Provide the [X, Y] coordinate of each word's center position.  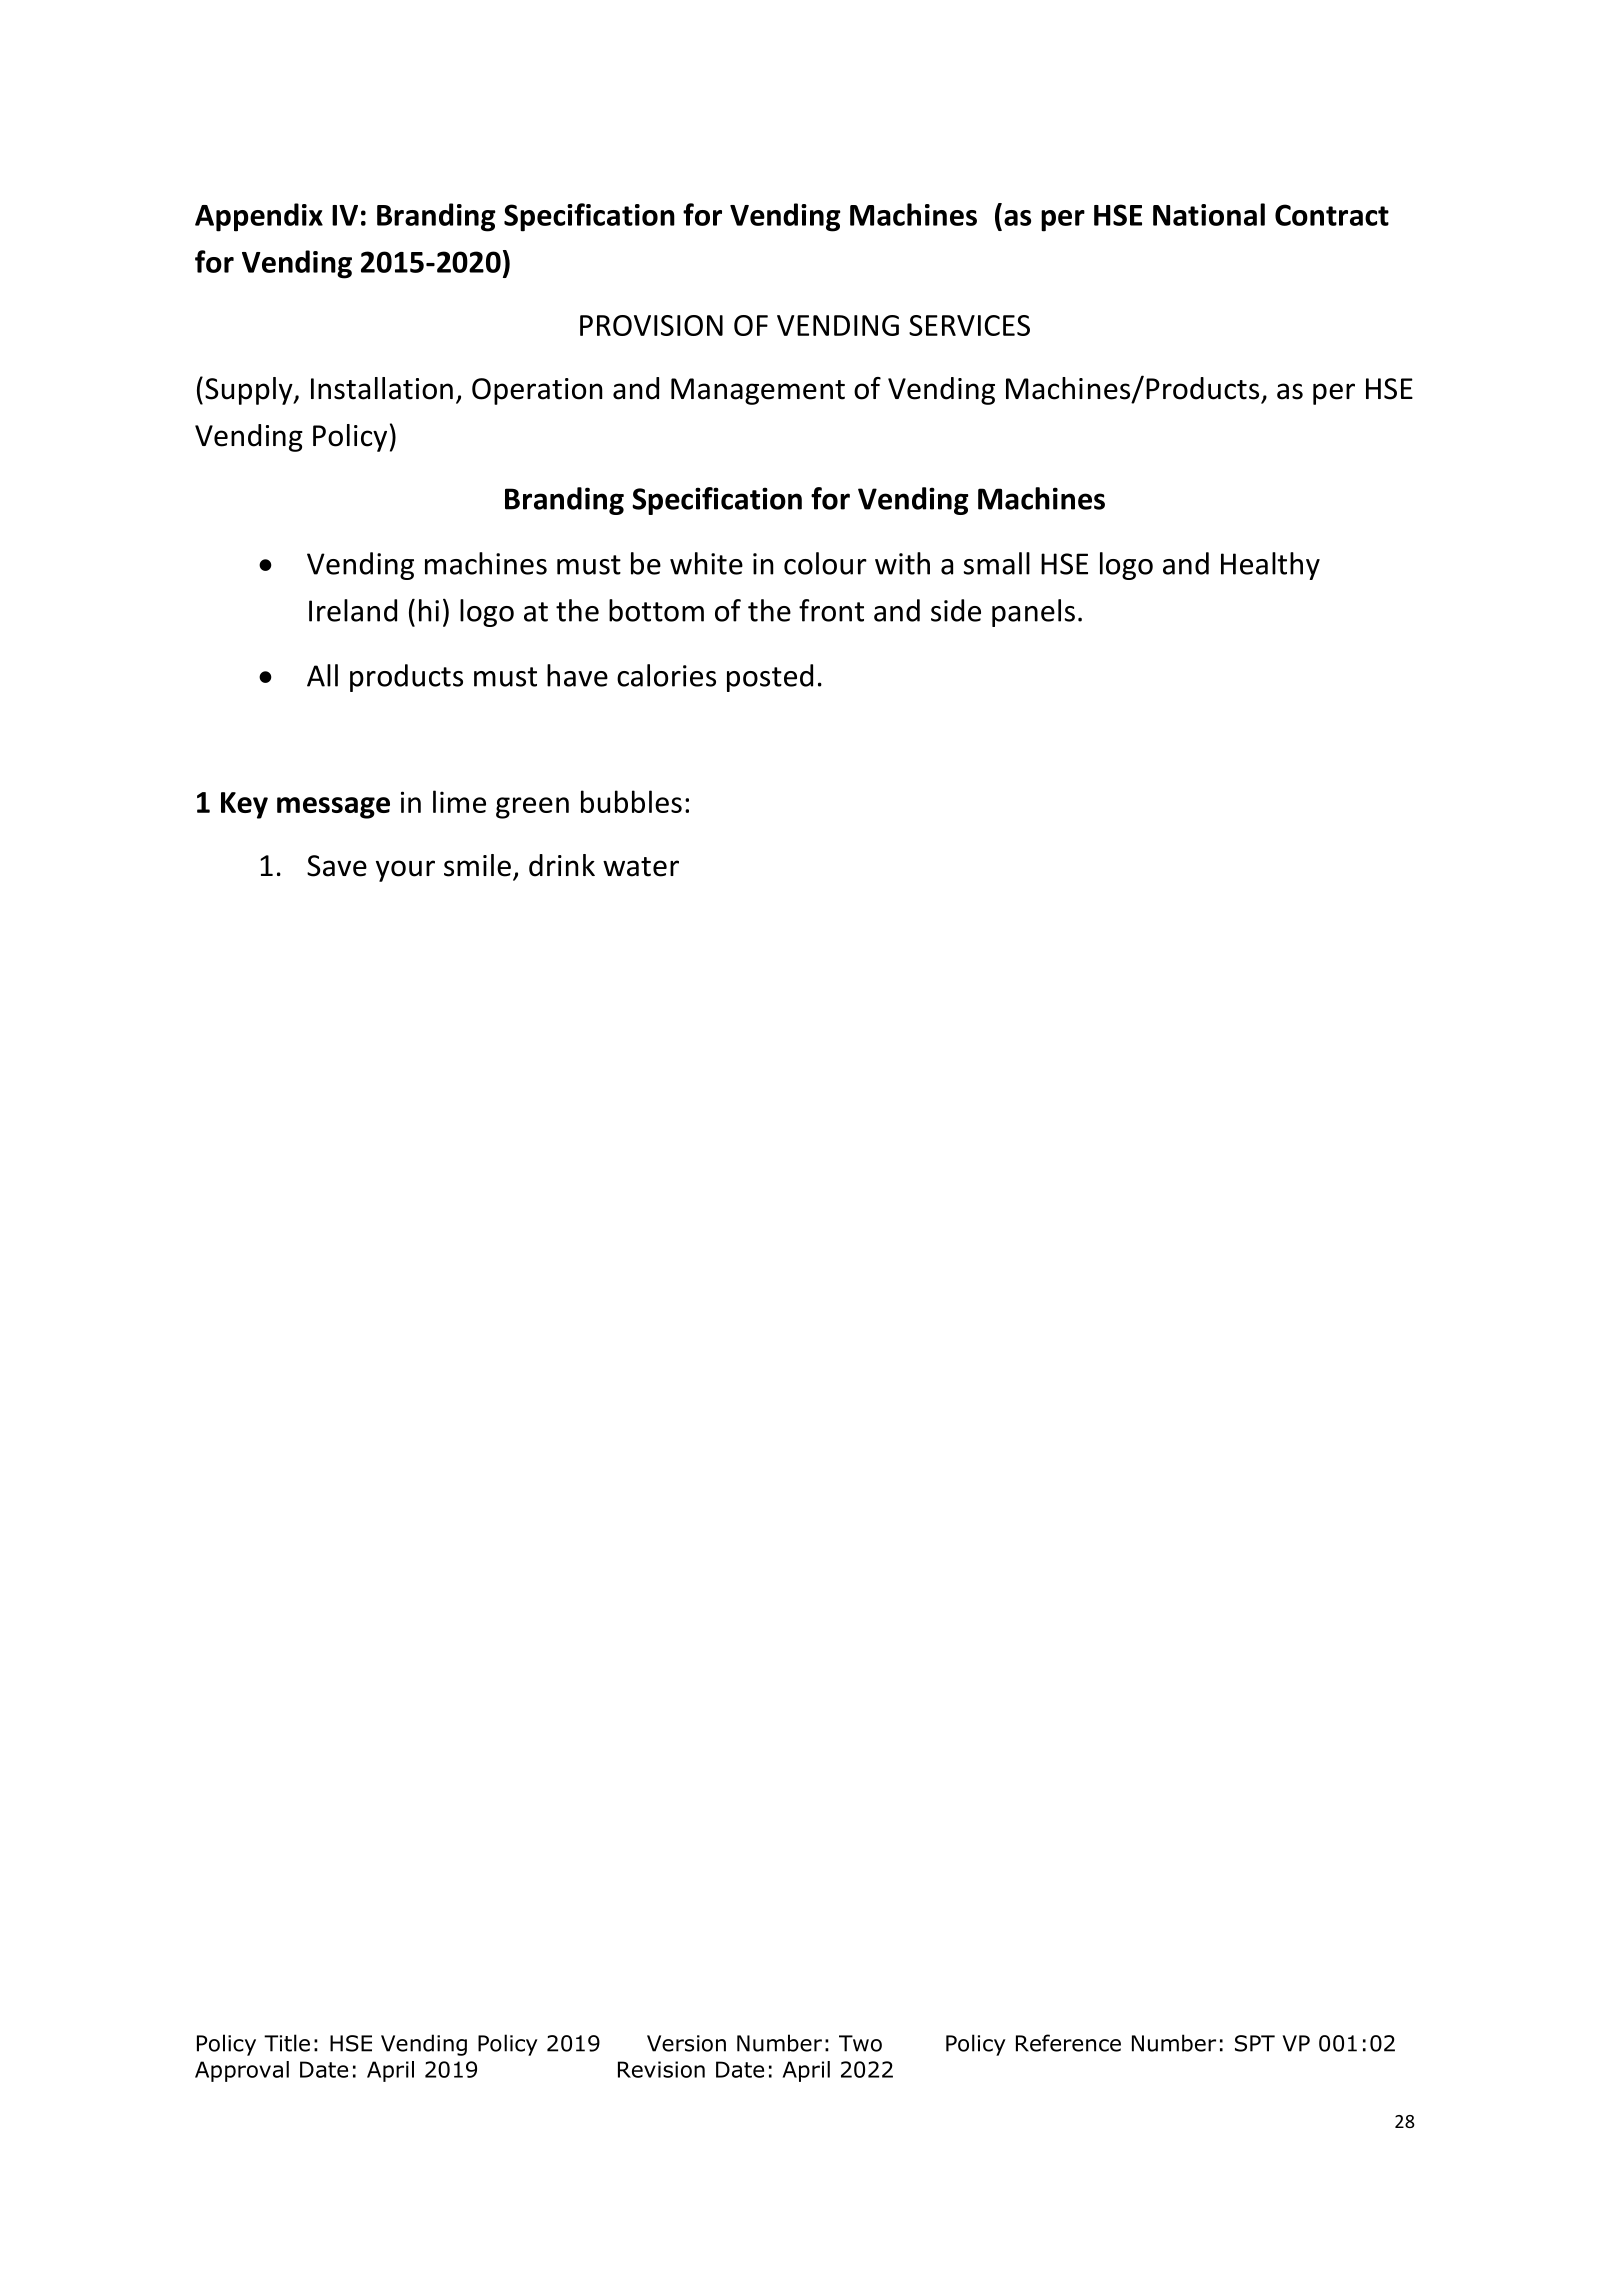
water [641, 867]
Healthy [1270, 566]
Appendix [259, 217]
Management [758, 391]
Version [686, 2043]
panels [1033, 613]
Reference [1068, 2043]
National [1209, 214]
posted [770, 678]
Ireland [353, 610]
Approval [242, 2071]
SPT [1255, 2043]
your [405, 871]
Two [860, 2043]
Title [287, 2043]
